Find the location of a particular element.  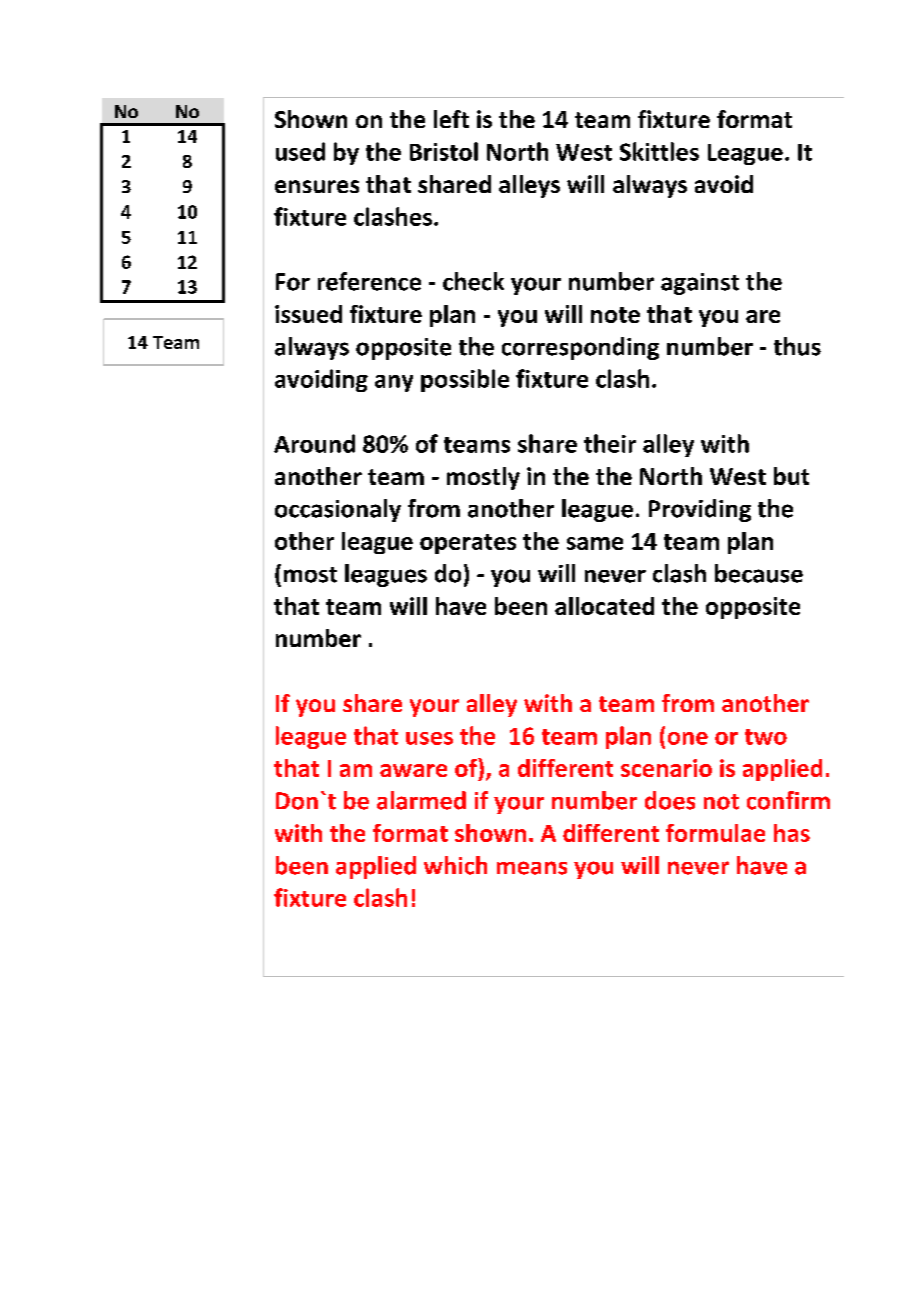

alarmed is located at coordinates (421, 800).
